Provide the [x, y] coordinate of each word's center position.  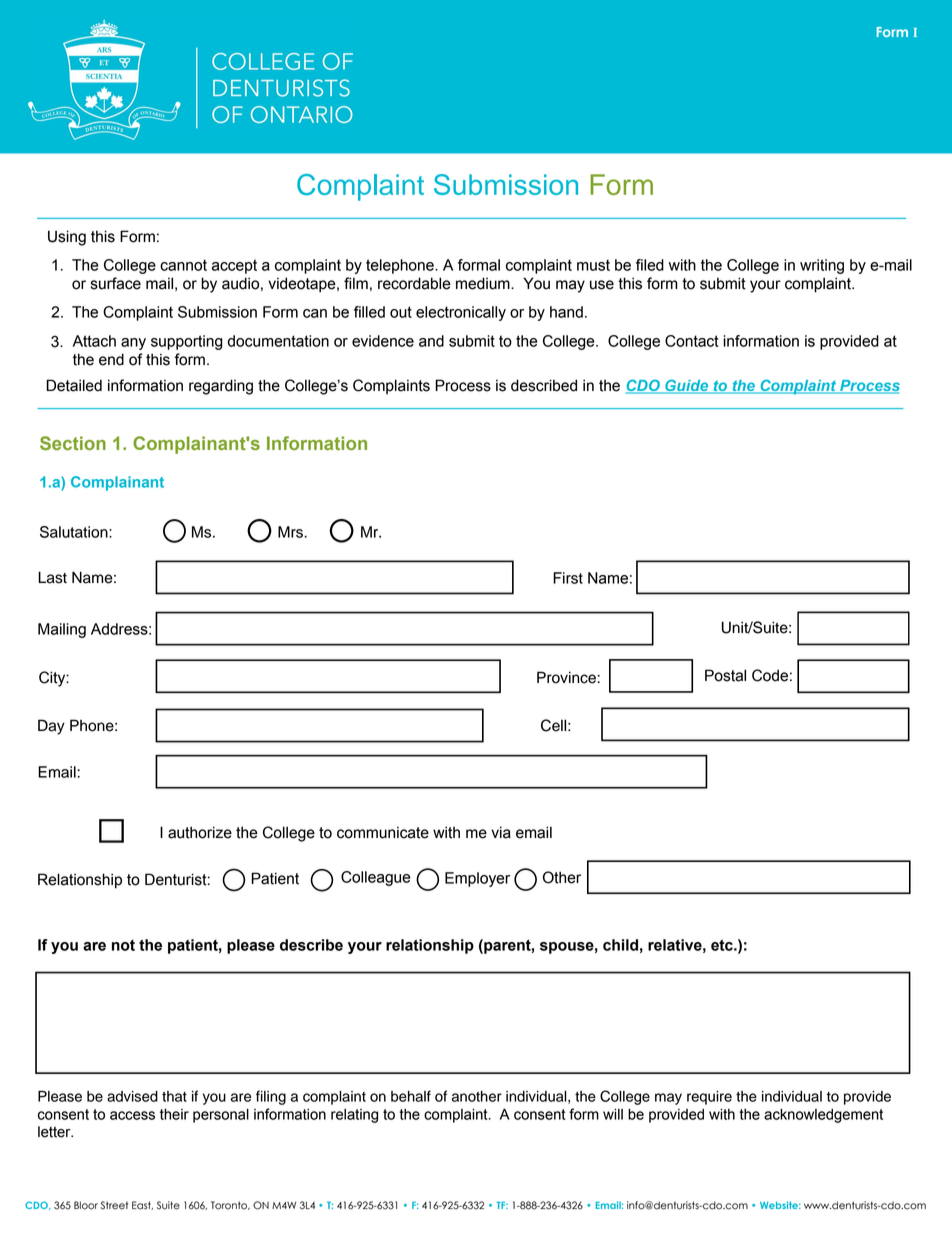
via [501, 832]
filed [650, 265]
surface [116, 283]
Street [114, 1205]
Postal [725, 675]
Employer [477, 879]
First [568, 578]
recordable [414, 283]
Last [52, 577]
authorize [200, 832]
